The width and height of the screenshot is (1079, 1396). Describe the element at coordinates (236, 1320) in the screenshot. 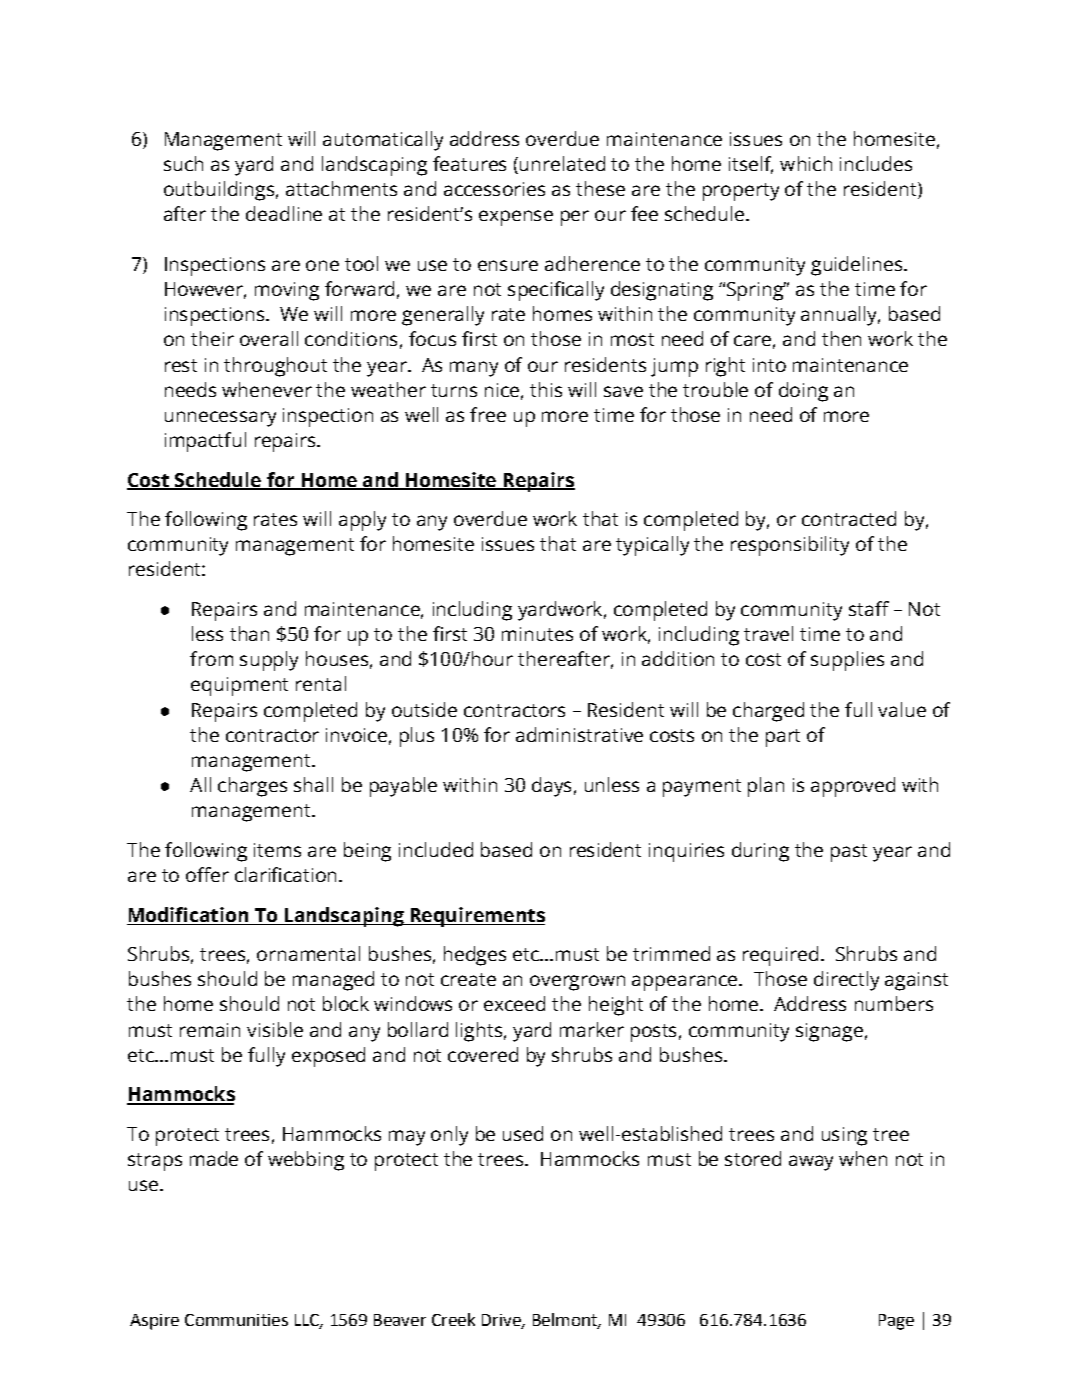

I see `Communities` at that location.
